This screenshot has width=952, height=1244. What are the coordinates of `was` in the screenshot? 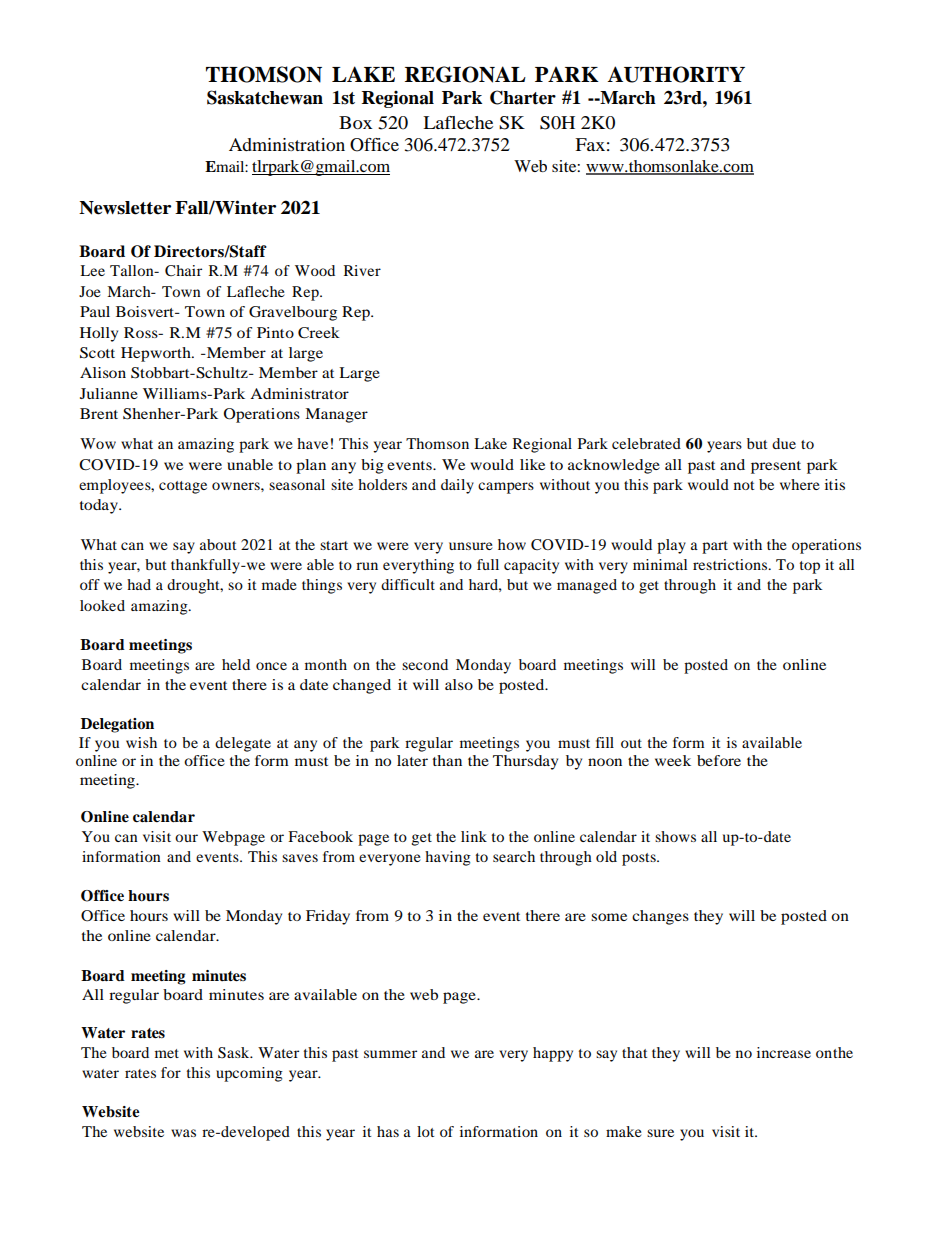 It's located at (183, 1133).
